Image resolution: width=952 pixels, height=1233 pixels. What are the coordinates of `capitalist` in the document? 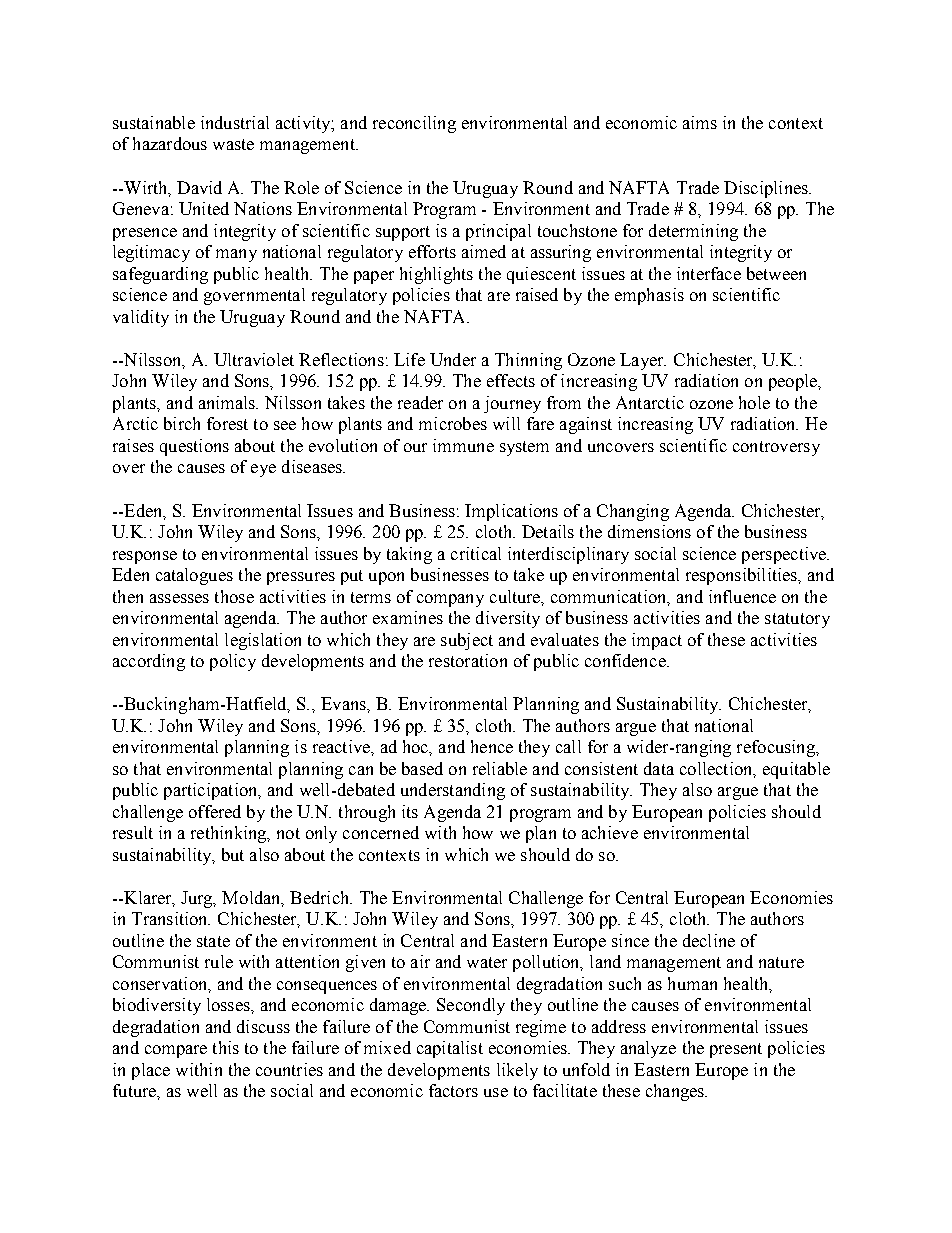 It's located at (450, 1049).
